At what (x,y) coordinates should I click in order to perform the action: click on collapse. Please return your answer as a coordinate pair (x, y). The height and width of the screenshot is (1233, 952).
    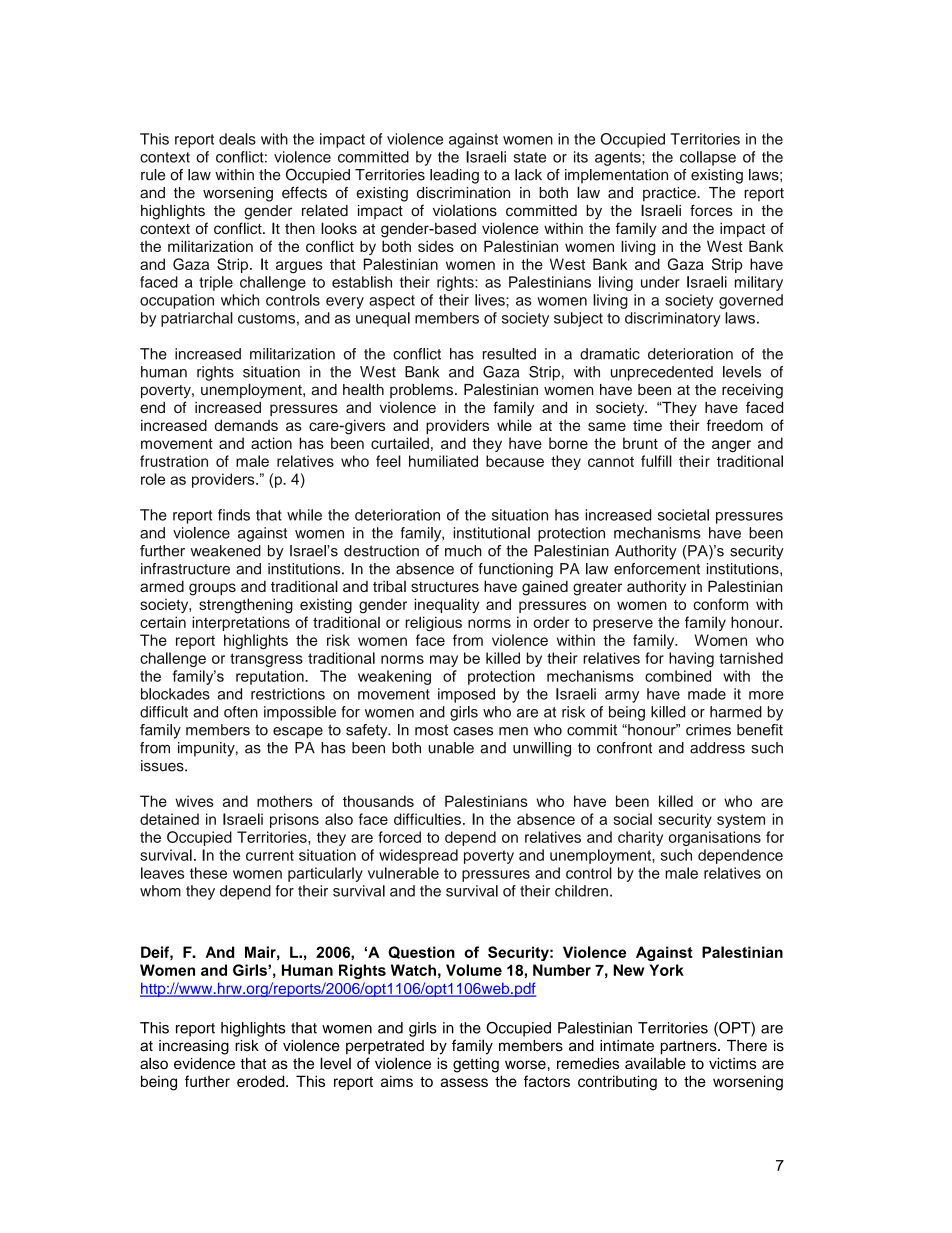
    Looking at the image, I should click on (708, 158).
